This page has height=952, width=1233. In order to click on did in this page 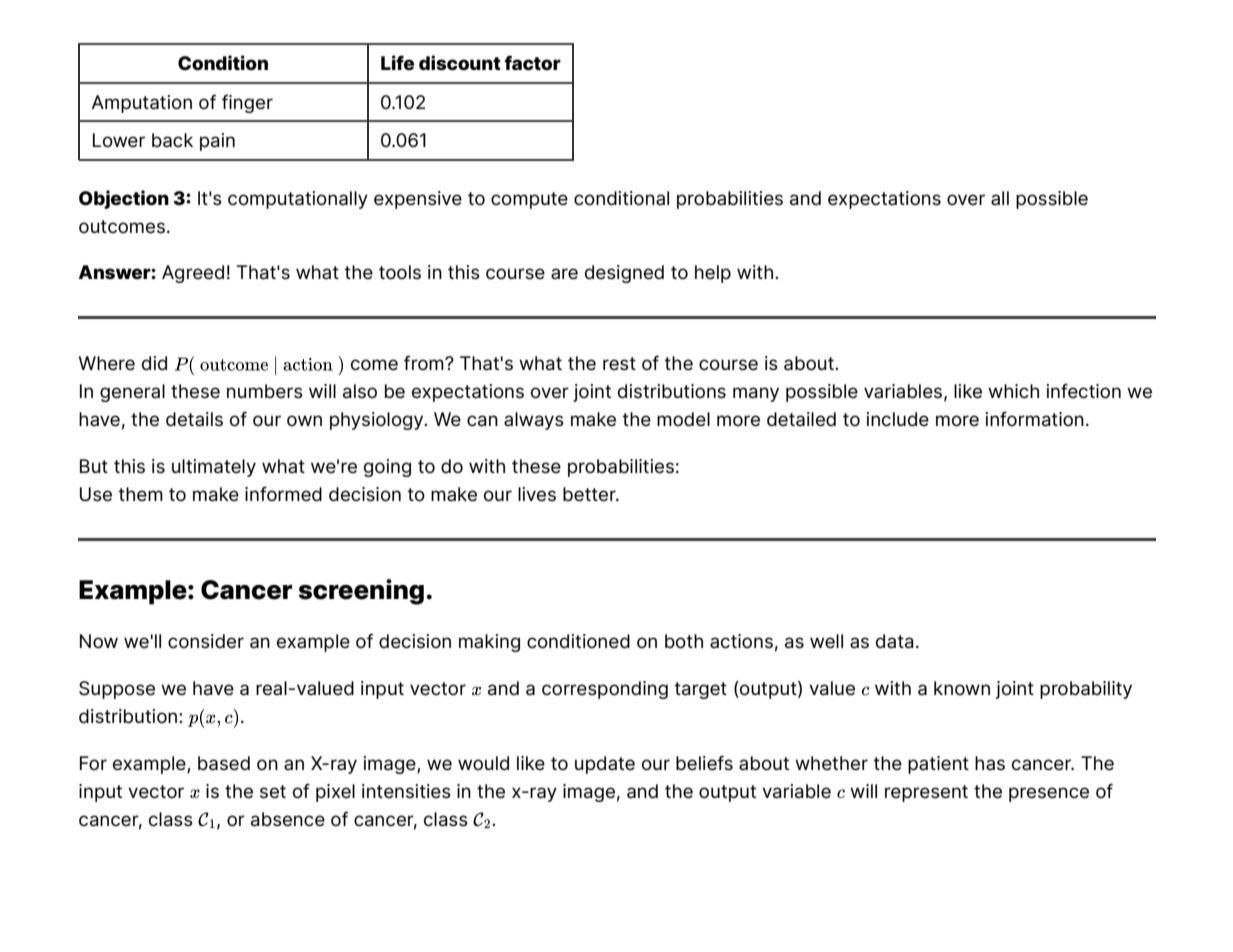, I will do `click(154, 363)`.
